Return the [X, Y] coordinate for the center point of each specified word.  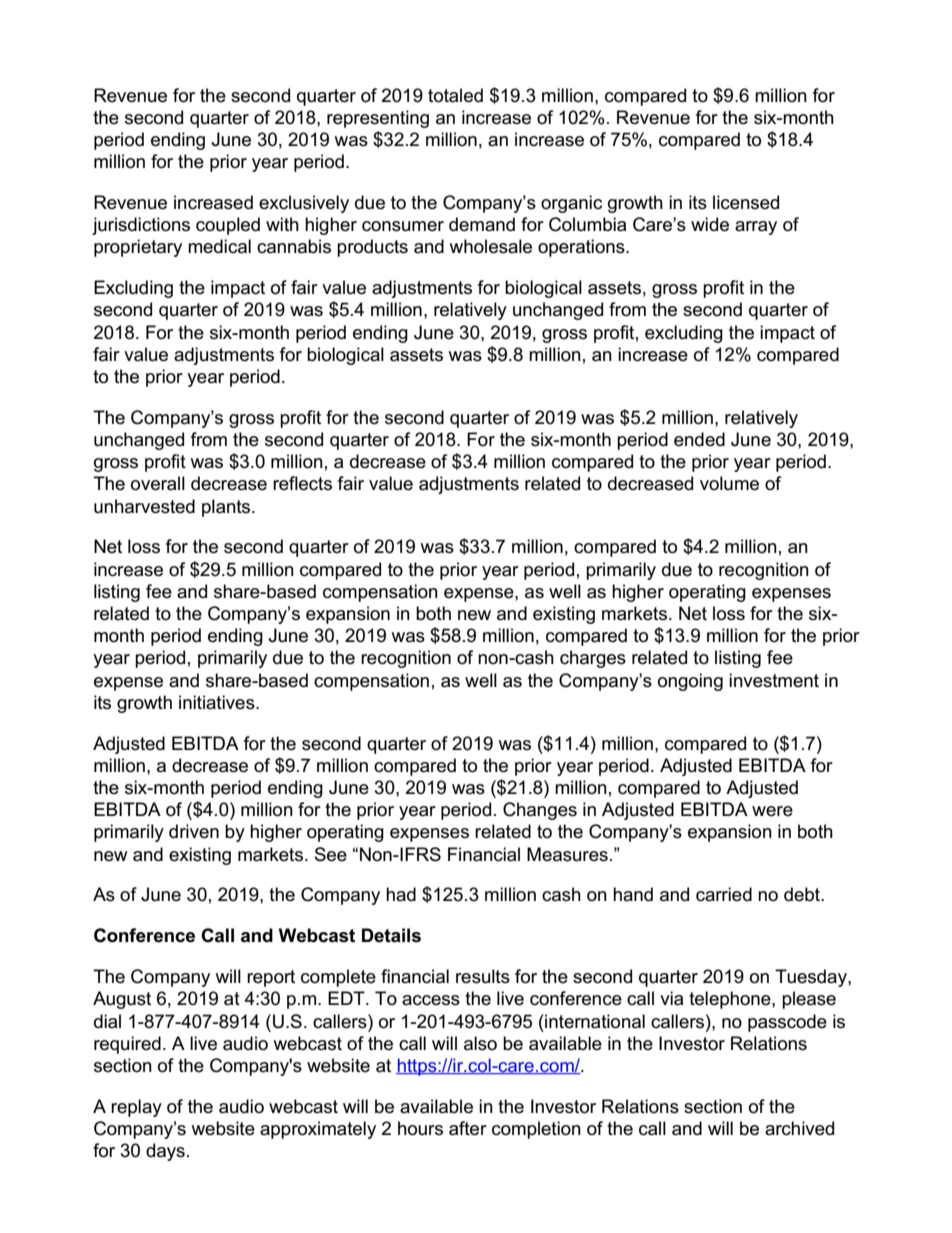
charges [593, 659]
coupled [228, 226]
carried [724, 894]
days [165, 1152]
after [468, 1128]
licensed [746, 202]
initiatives [218, 702]
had [401, 894]
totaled [455, 95]
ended [699, 439]
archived [799, 1128]
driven [194, 831]
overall [158, 483]
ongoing [690, 682]
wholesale [490, 246]
